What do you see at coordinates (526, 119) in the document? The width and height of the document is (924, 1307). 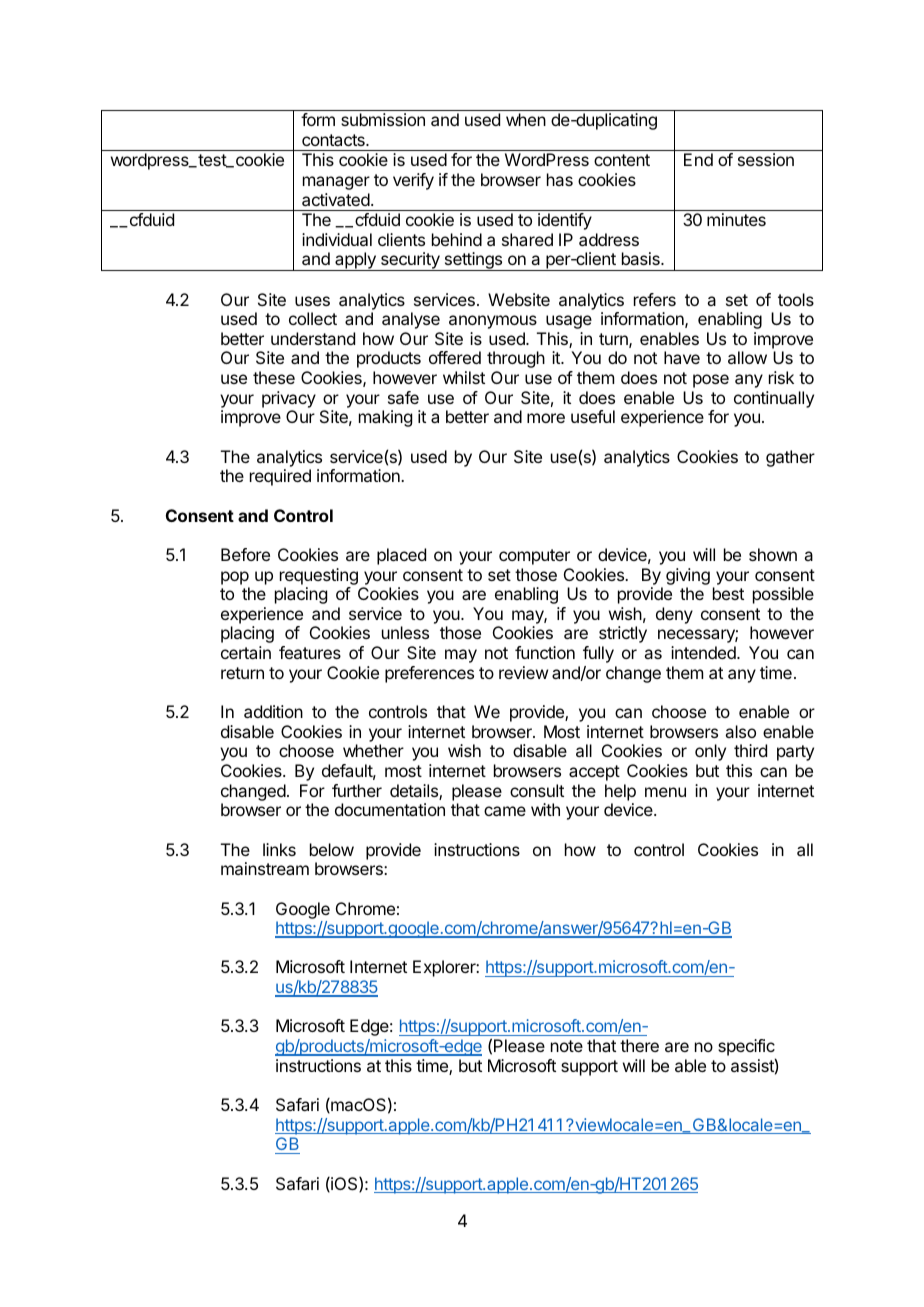 I see `when` at bounding box center [526, 119].
